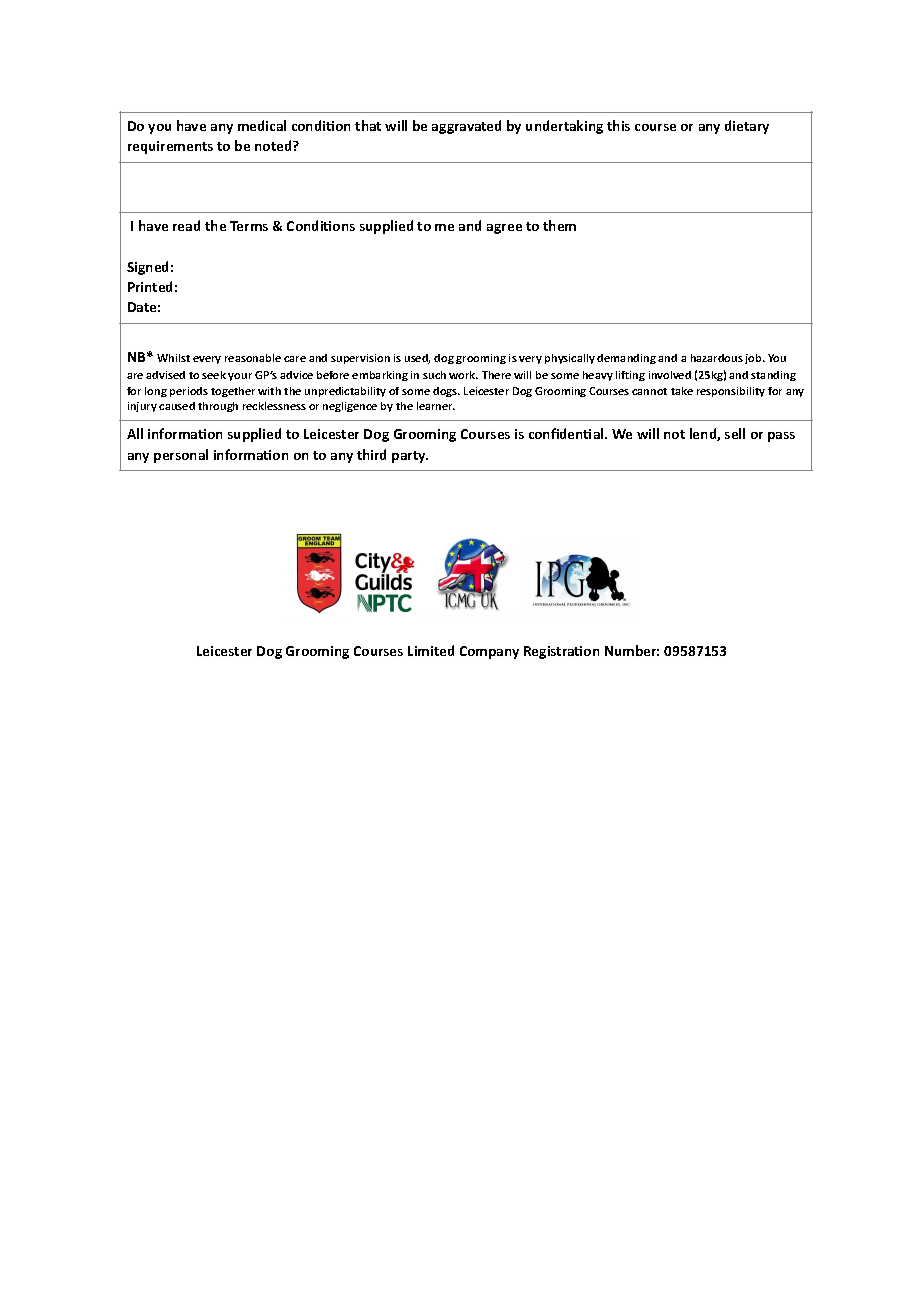  What do you see at coordinates (410, 457) in the screenshot?
I see `party` at bounding box center [410, 457].
